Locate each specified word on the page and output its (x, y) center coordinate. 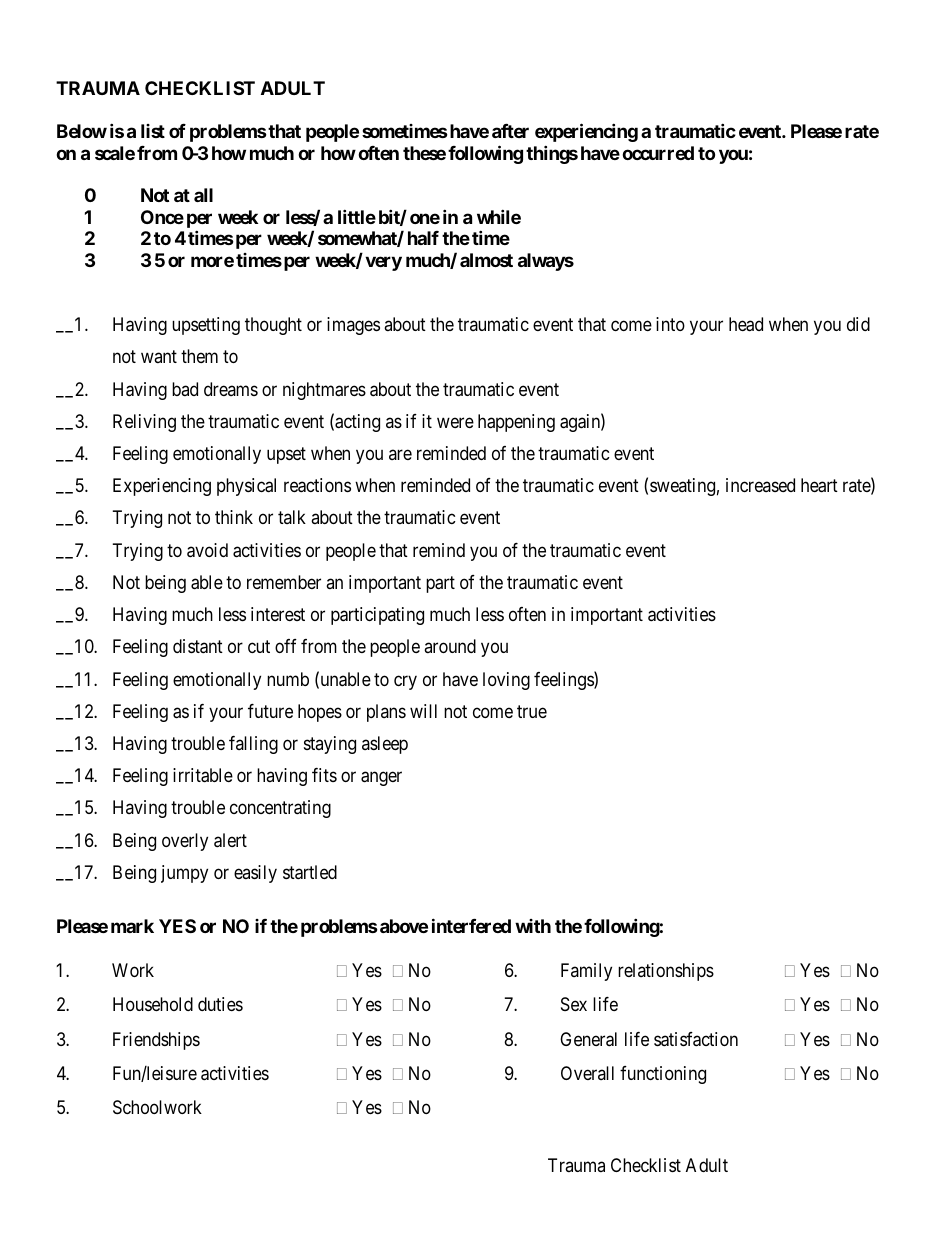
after (510, 131)
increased (760, 485)
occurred (658, 153)
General (588, 1039)
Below (82, 131)
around (450, 646)
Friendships (156, 1041)
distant (198, 646)
